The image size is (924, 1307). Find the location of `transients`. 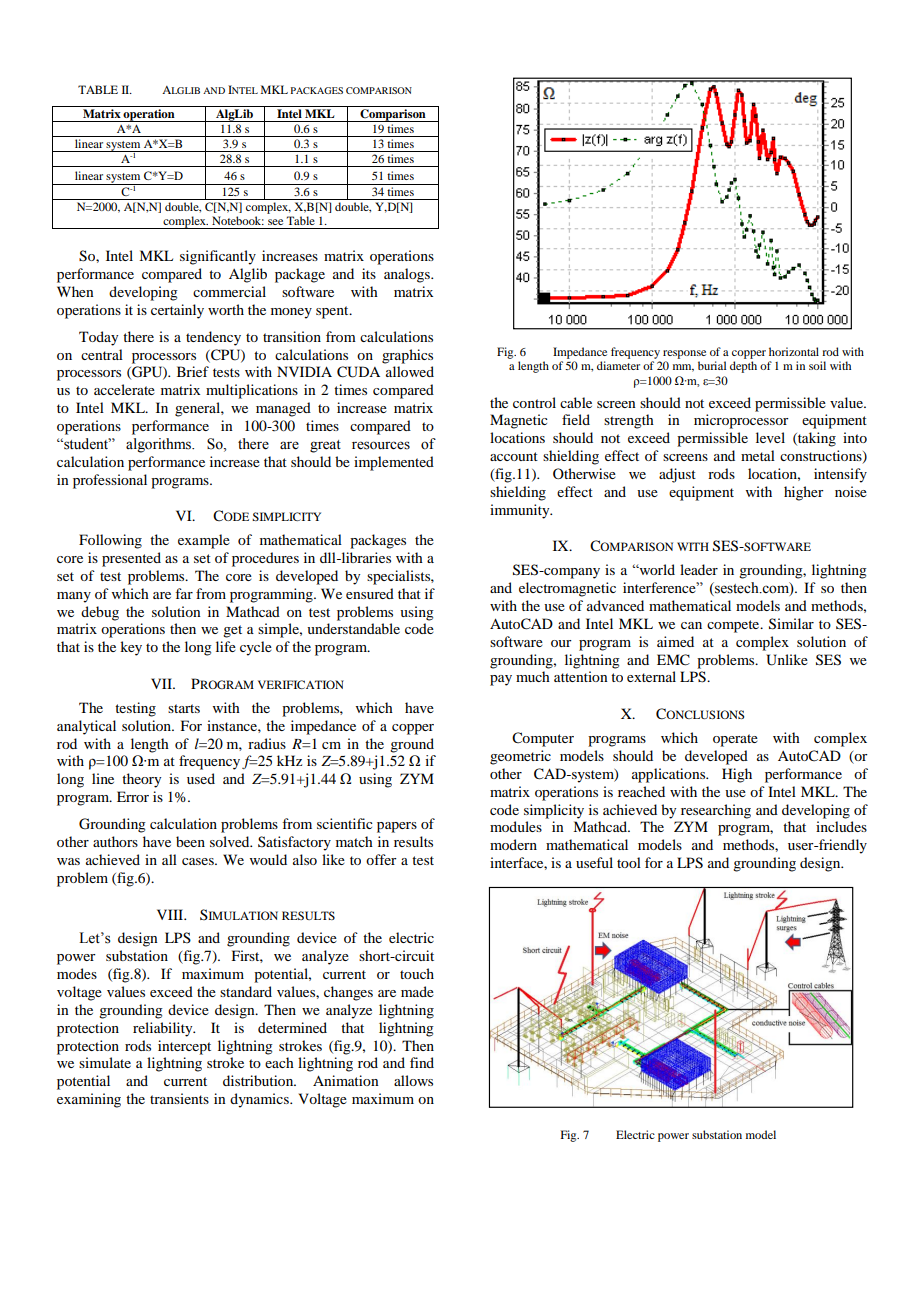

transients is located at coordinates (179, 1098).
